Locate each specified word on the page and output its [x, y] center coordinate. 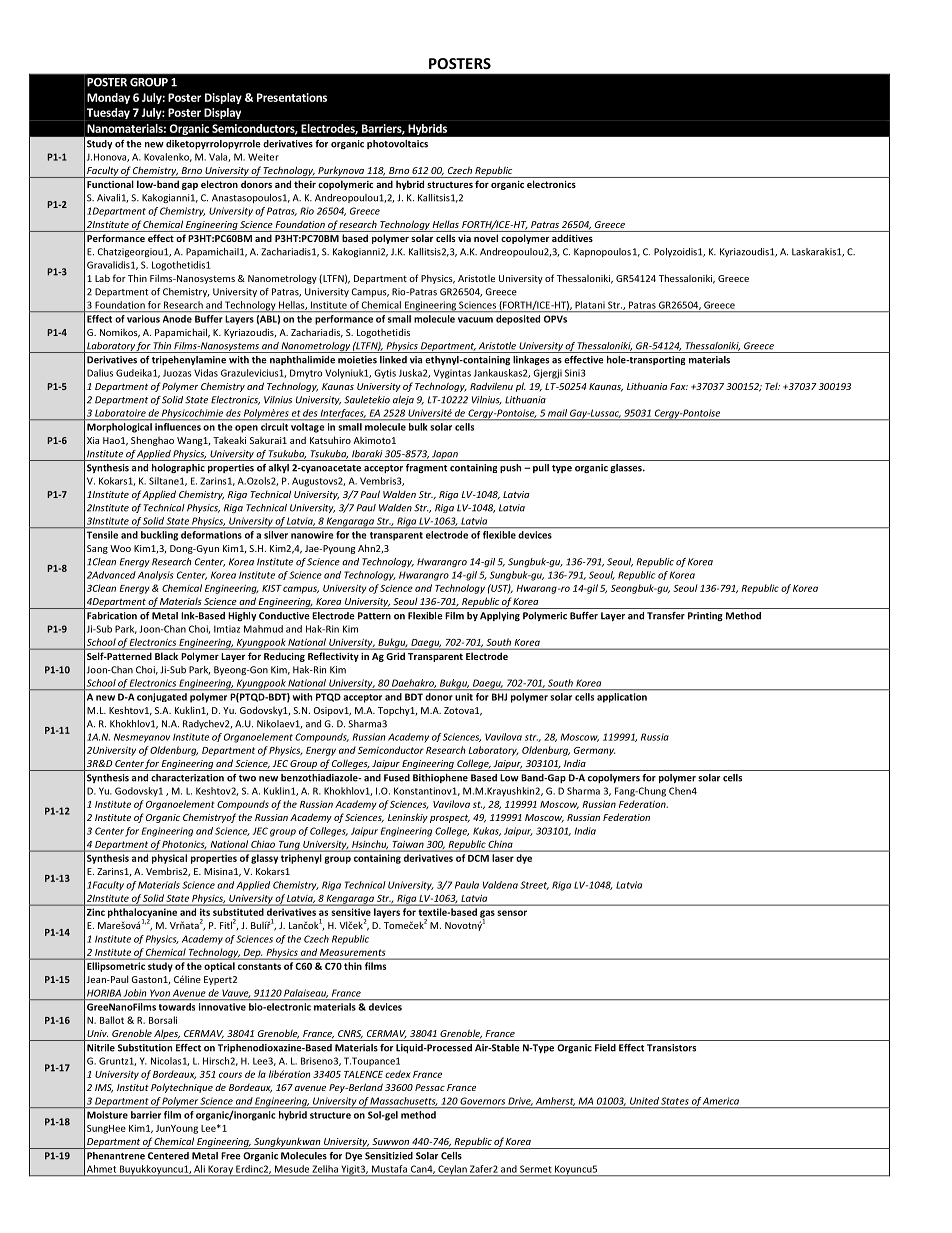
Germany [594, 751]
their [305, 184]
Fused [397, 778]
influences [178, 427]
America [721, 1101]
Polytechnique [182, 1088]
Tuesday [107, 114]
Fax [679, 386]
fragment [426, 468]
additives [572, 238]
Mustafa [389, 1169]
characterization [187, 778]
